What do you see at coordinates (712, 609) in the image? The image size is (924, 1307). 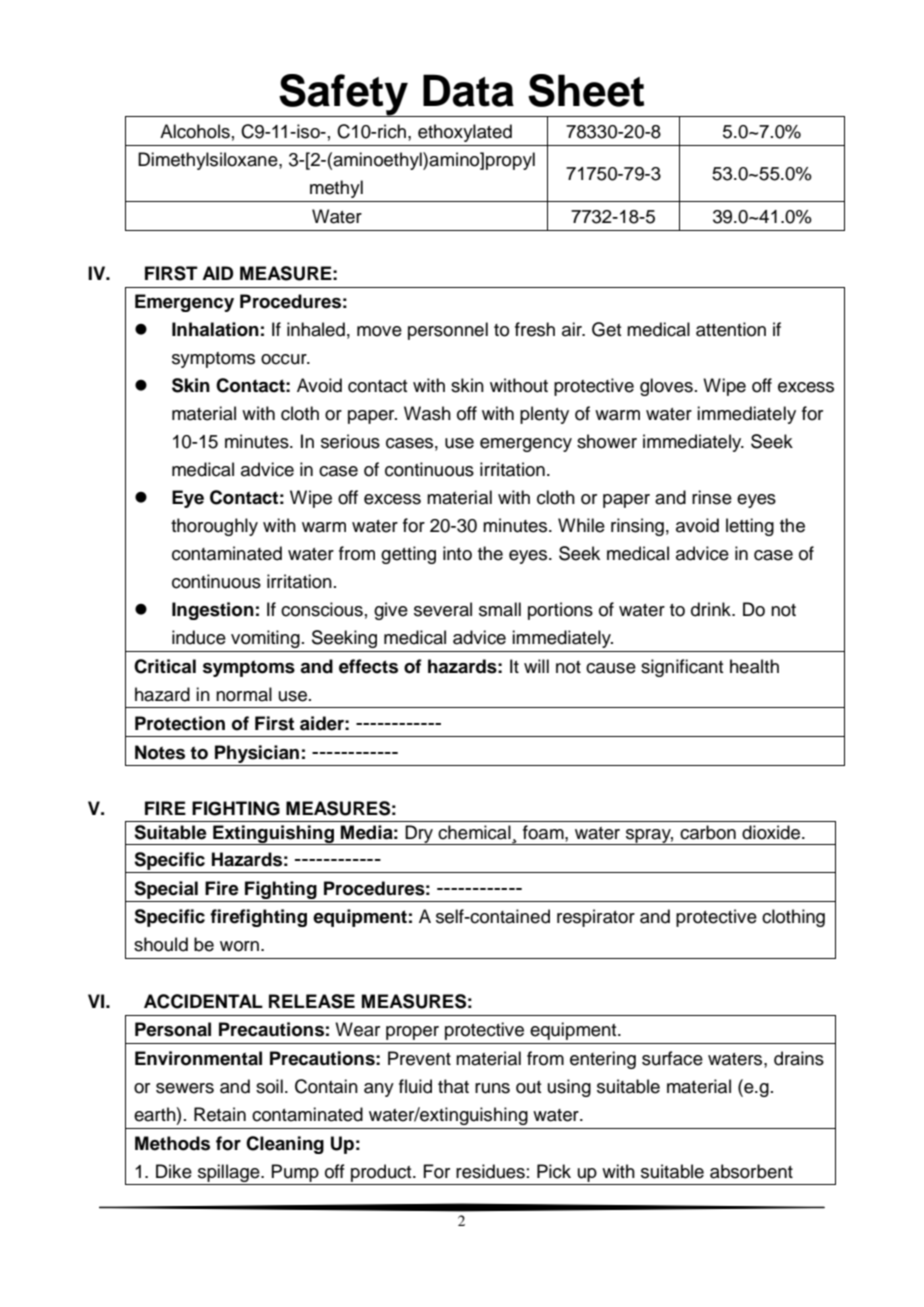 I see `drink` at bounding box center [712, 609].
